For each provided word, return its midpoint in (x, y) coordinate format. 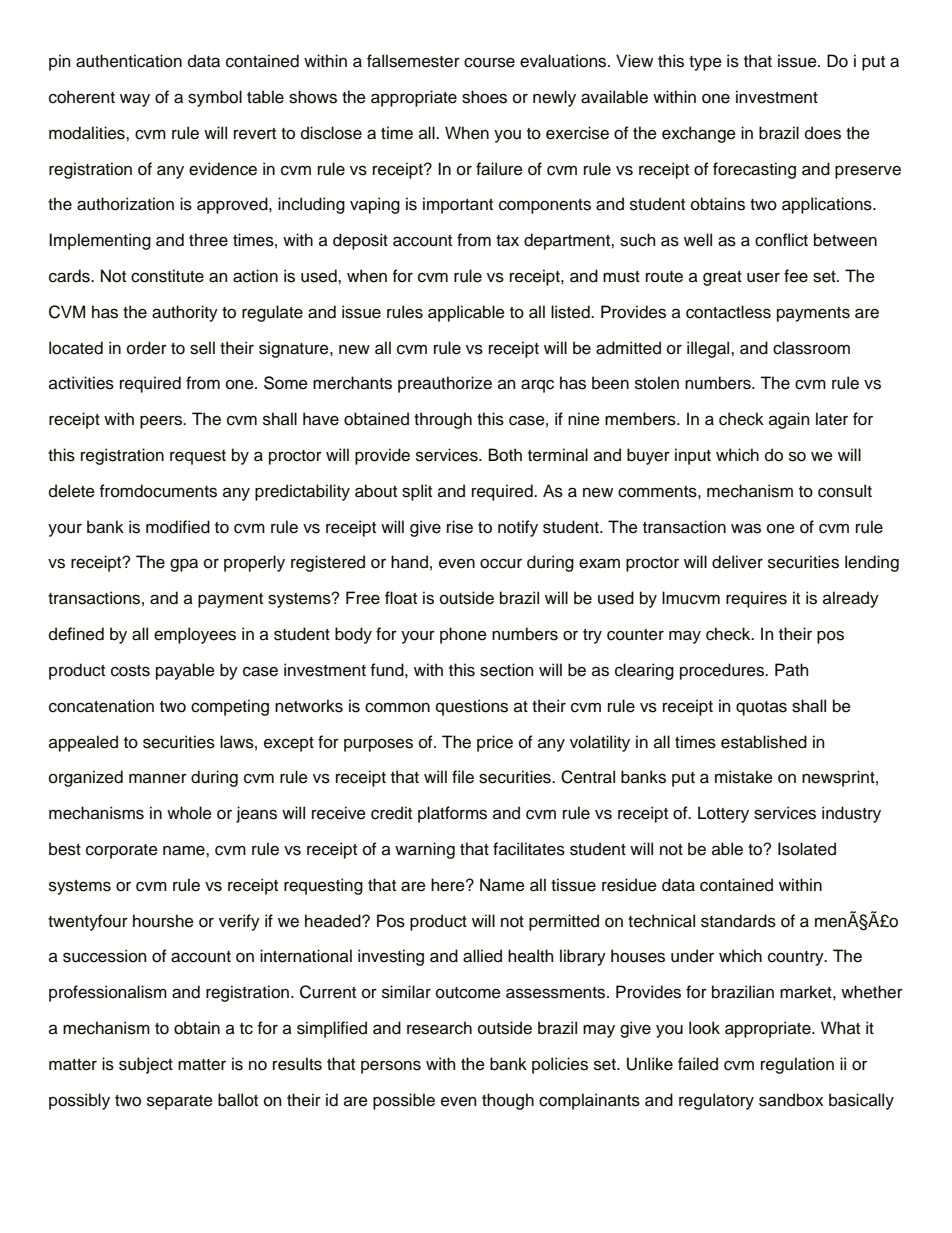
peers (162, 422)
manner (158, 778)
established (764, 742)
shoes (484, 97)
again (789, 420)
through (443, 420)
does (823, 133)
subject (146, 1065)
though (508, 1101)
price (495, 743)
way (135, 100)
